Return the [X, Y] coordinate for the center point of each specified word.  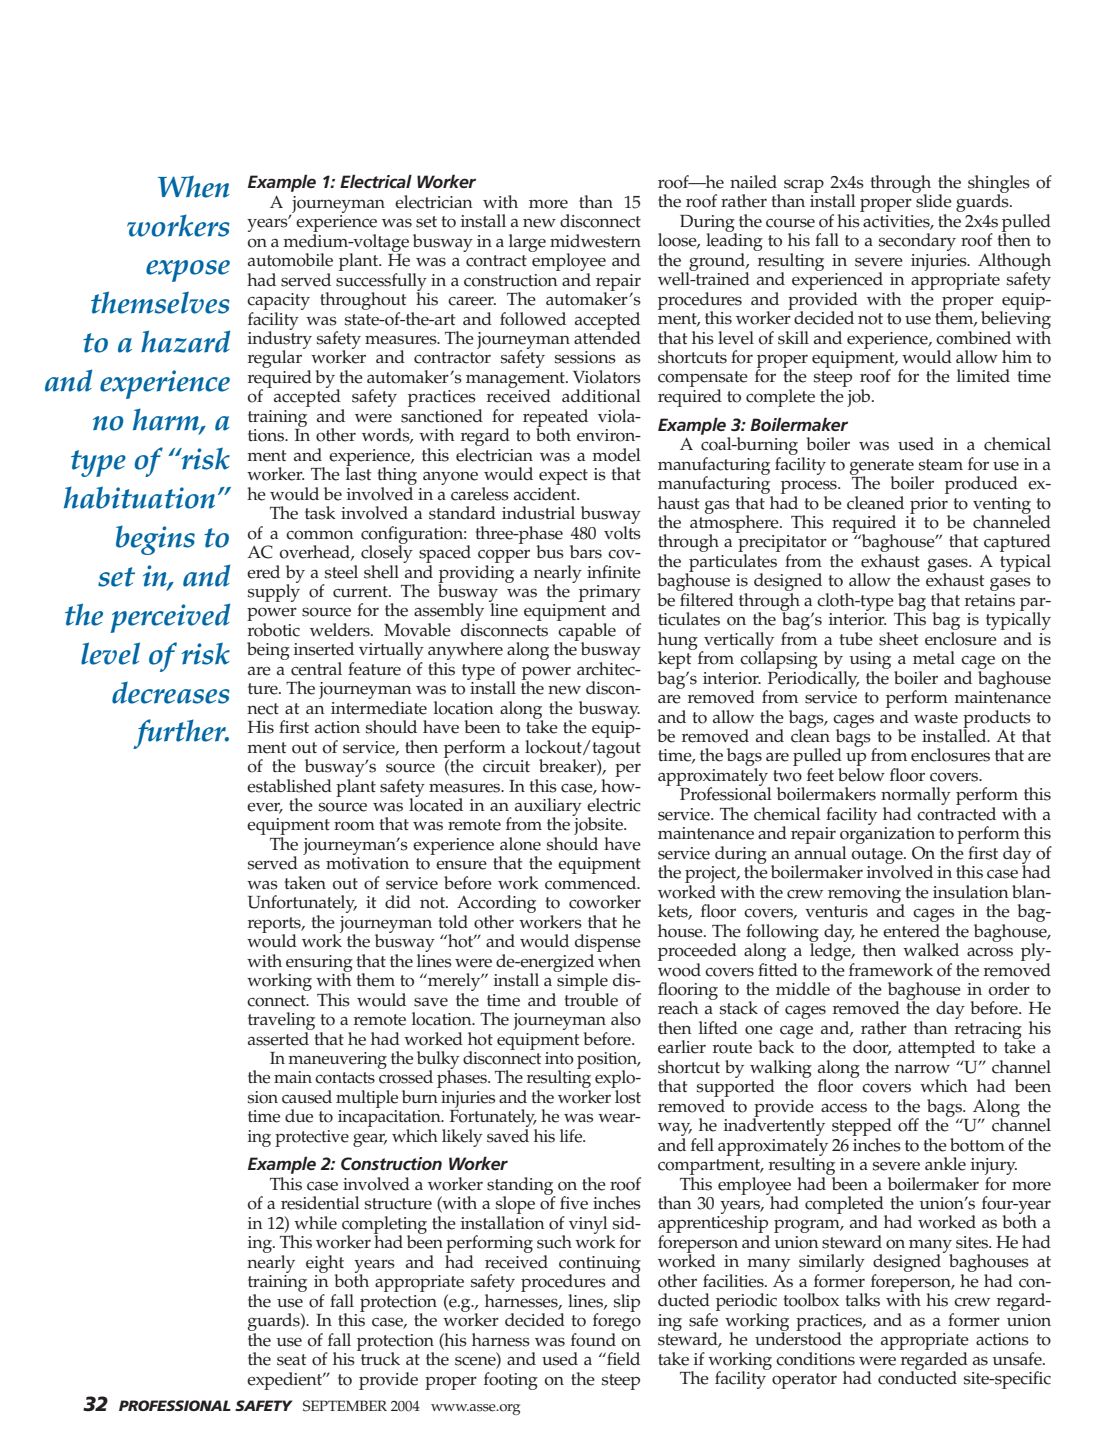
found [593, 1340]
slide [933, 200]
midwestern [595, 241]
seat [291, 1360]
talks [862, 1300]
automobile [290, 260]
